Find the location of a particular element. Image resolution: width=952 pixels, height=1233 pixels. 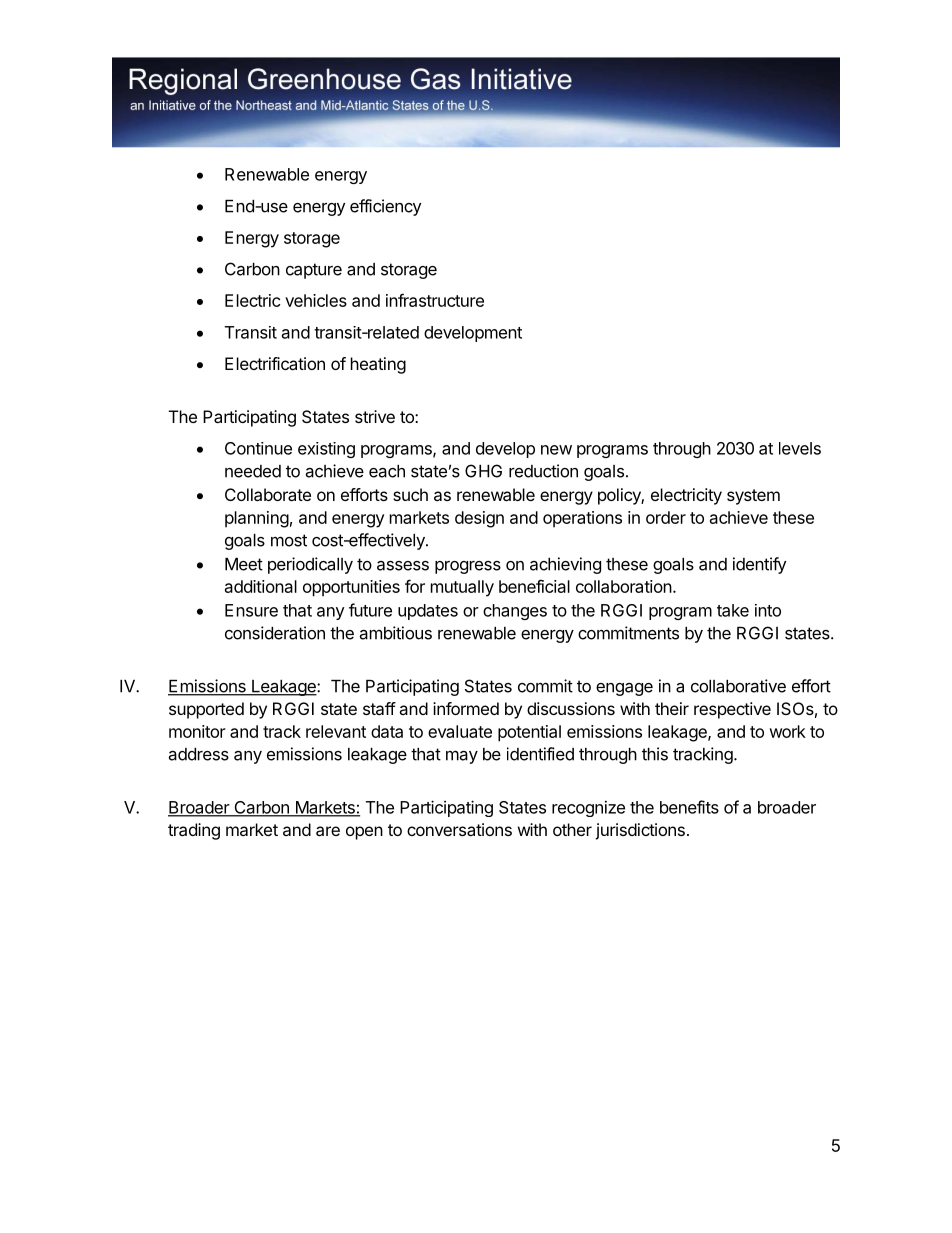

capture is located at coordinates (314, 271).
